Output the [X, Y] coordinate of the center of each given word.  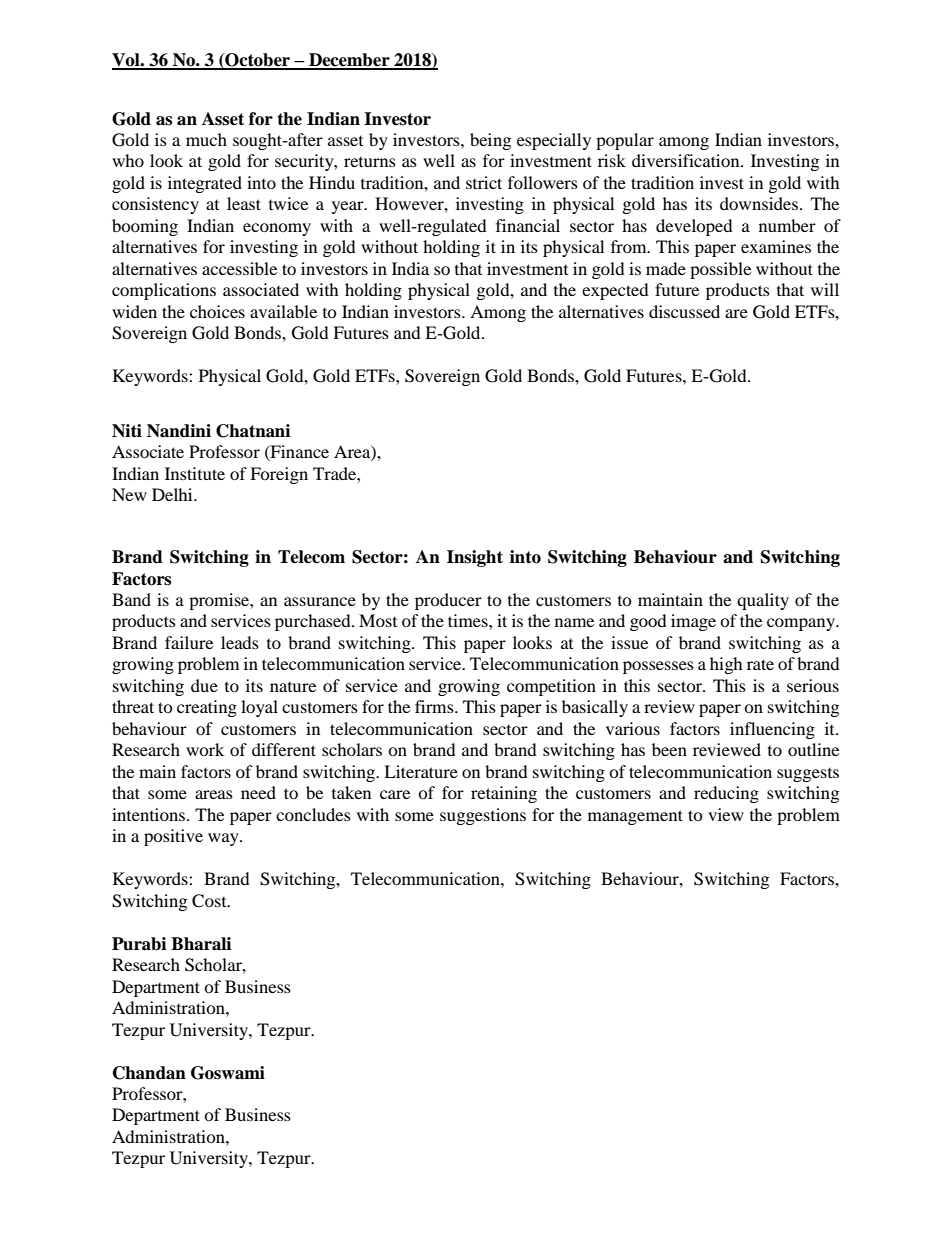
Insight [475, 558]
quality [763, 601]
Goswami [228, 1073]
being [490, 141]
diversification [687, 160]
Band [131, 599]
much [206, 139]
